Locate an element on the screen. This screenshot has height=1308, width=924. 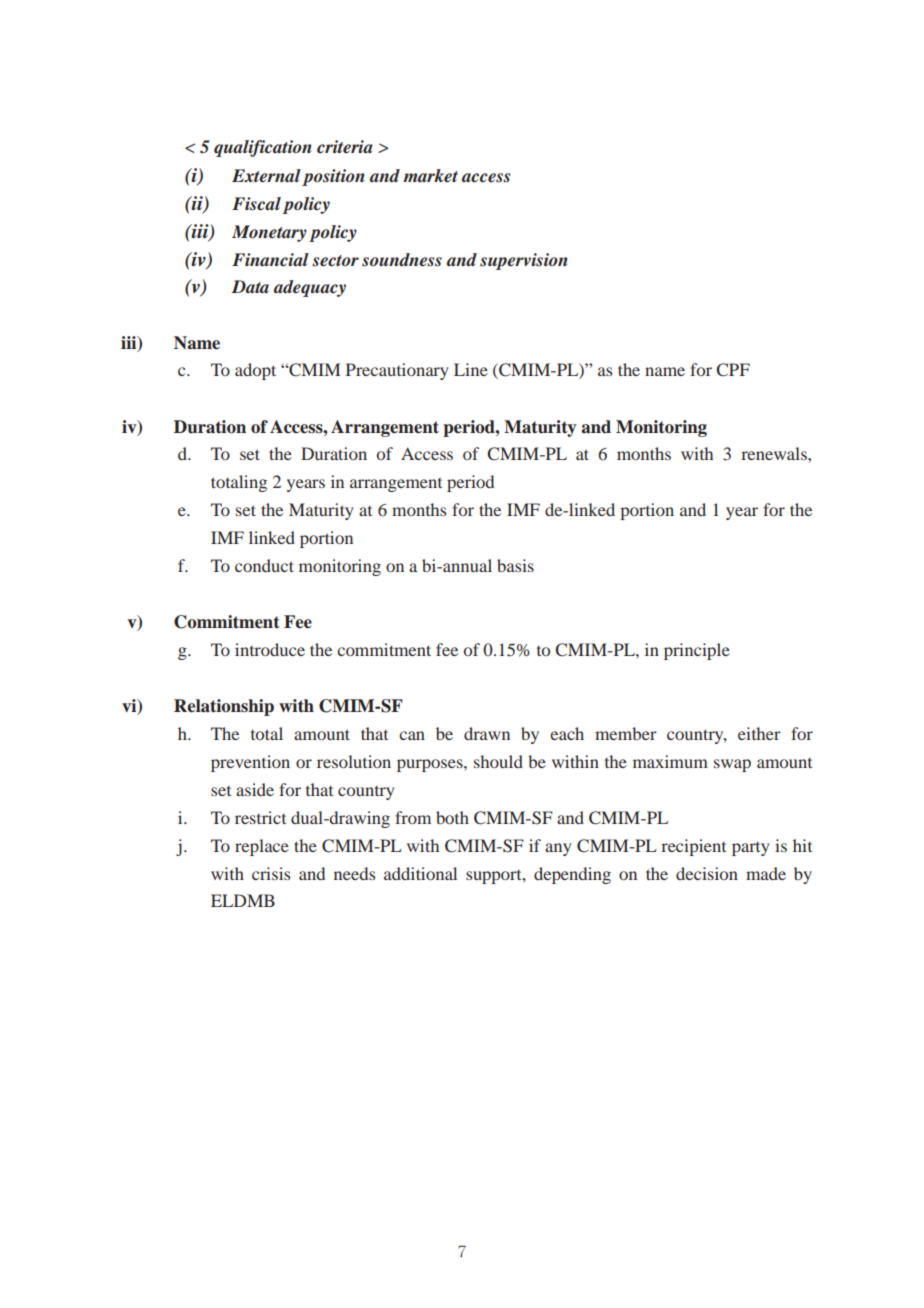
supervision is located at coordinates (523, 261).
